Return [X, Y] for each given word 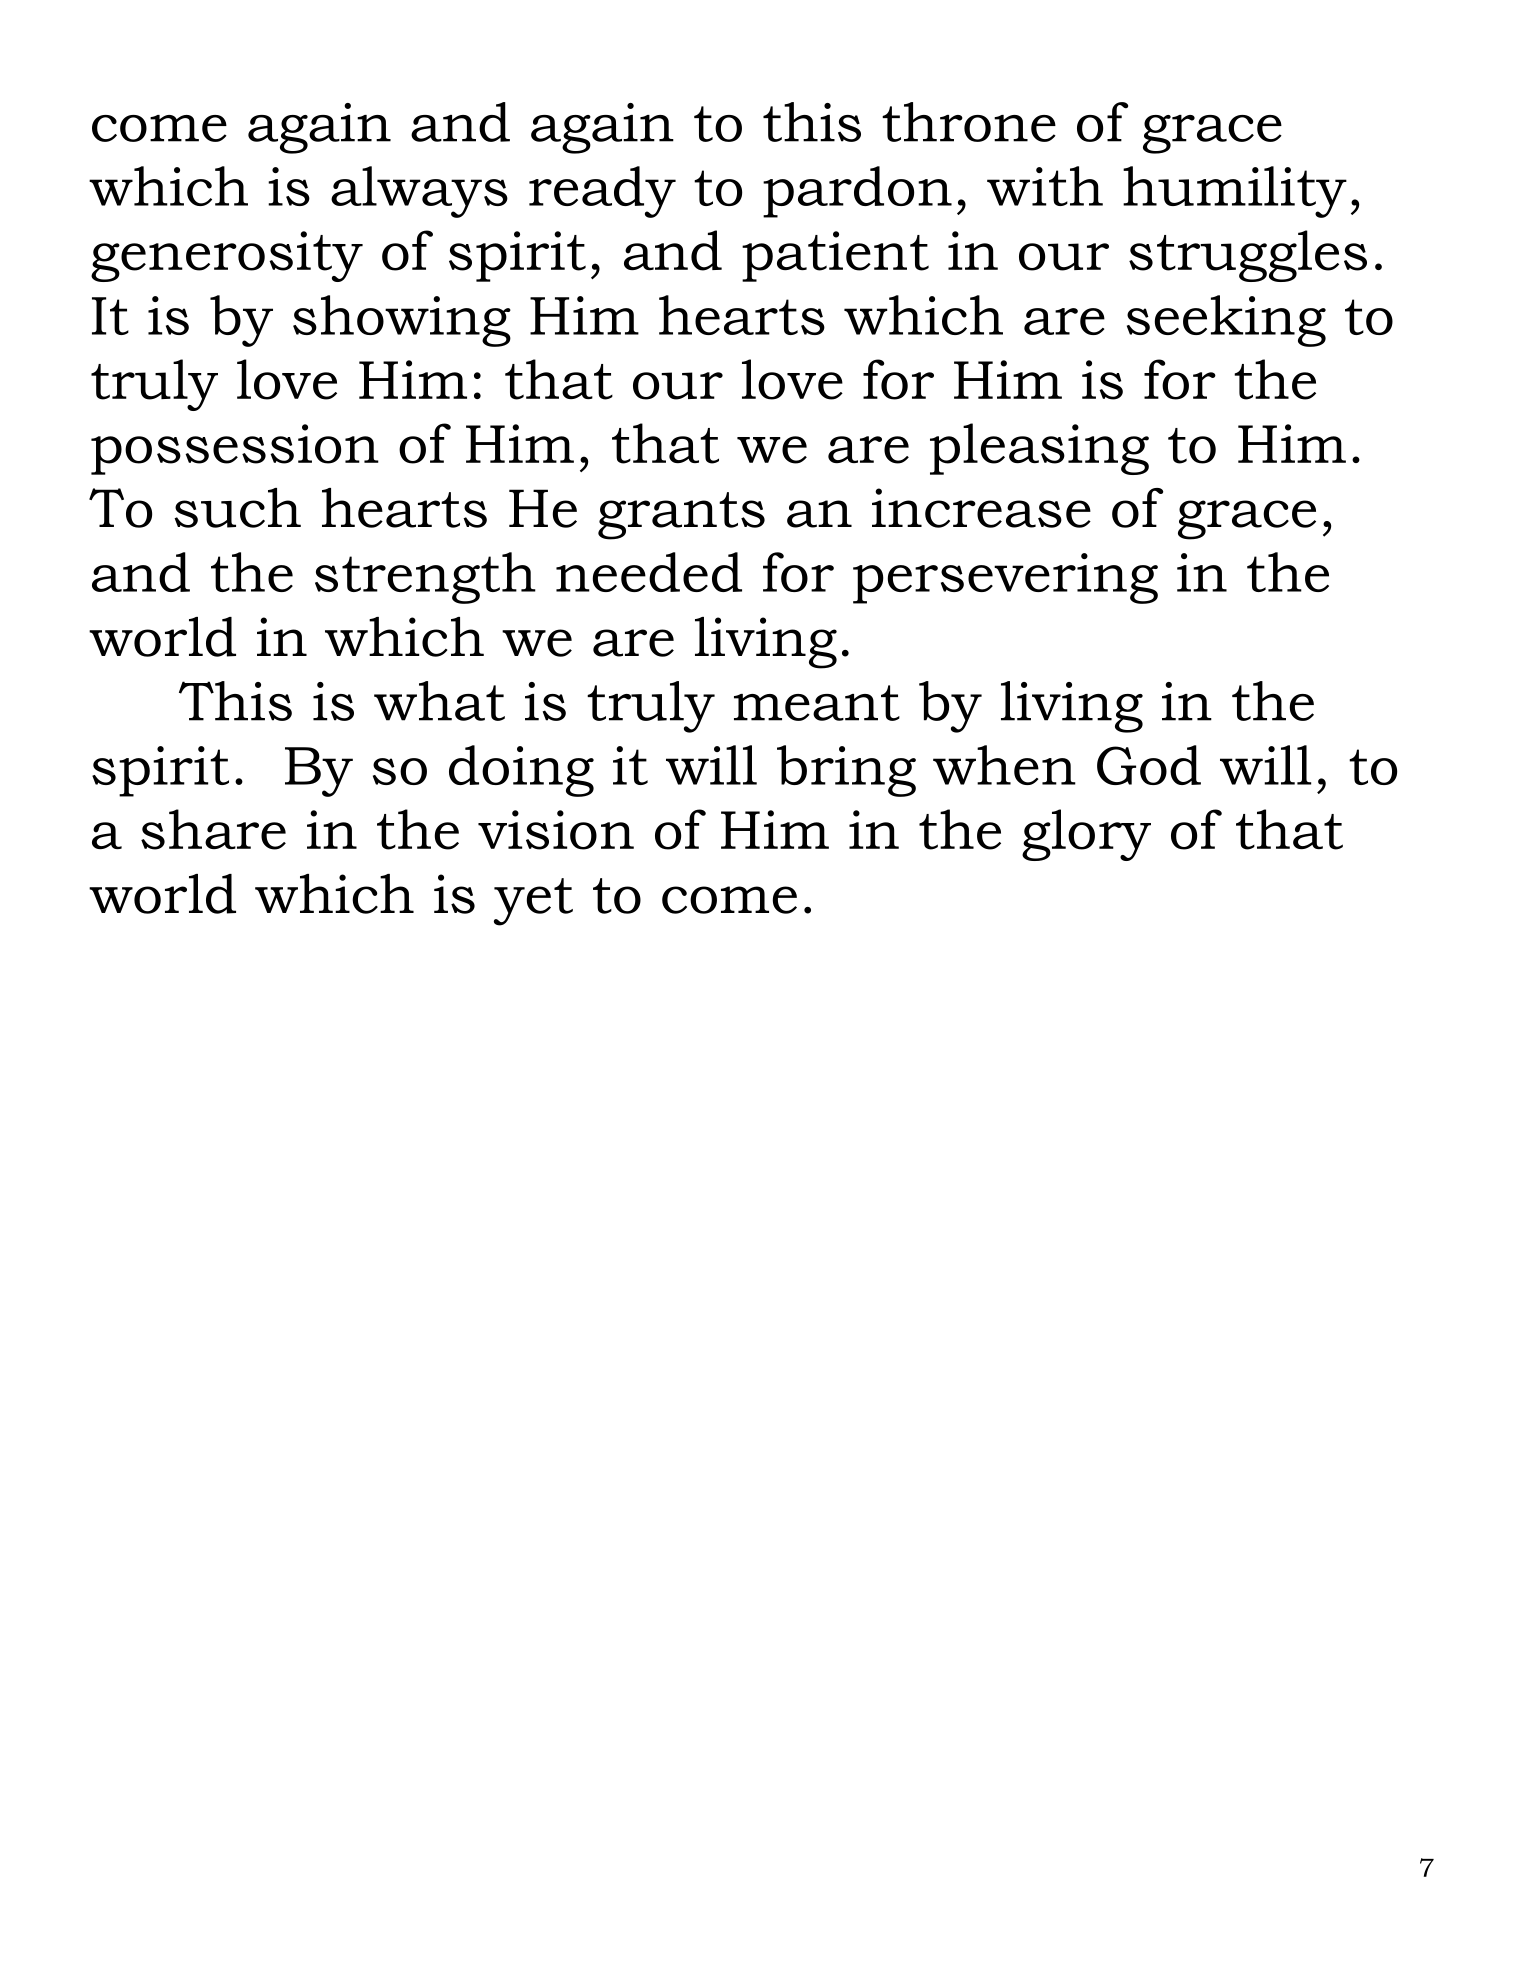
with [1045, 186]
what [439, 701]
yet [533, 902]
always [419, 192]
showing [402, 321]
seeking [1226, 321]
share [213, 829]
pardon [857, 192]
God [1149, 765]
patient [835, 256]
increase [981, 508]
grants [681, 516]
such [237, 508]
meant [817, 703]
